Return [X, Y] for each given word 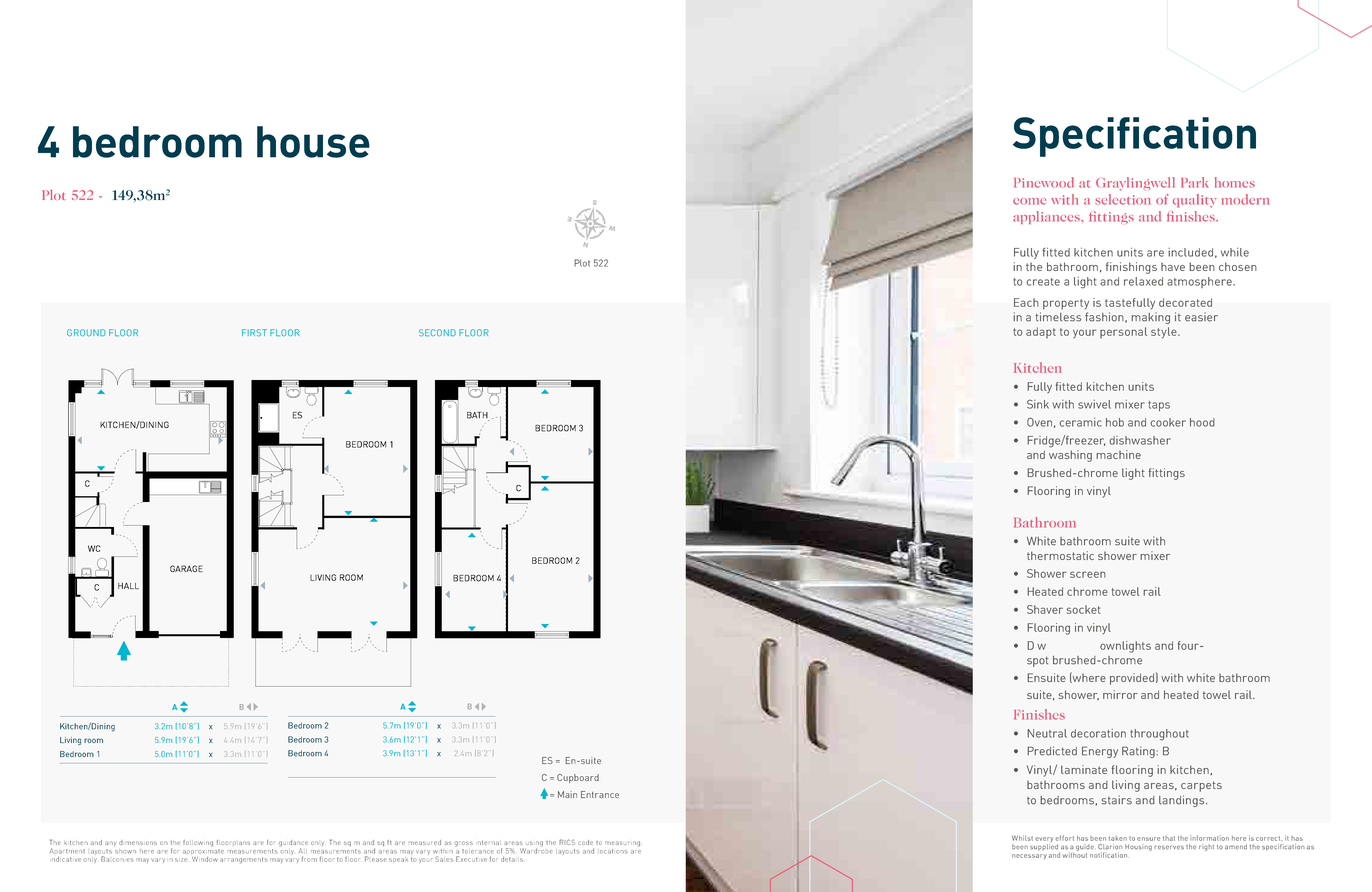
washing [1070, 456]
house [313, 142]
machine [1118, 454]
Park [1194, 182]
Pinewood [1044, 182]
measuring [622, 844]
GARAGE [186, 568]
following [198, 843]
